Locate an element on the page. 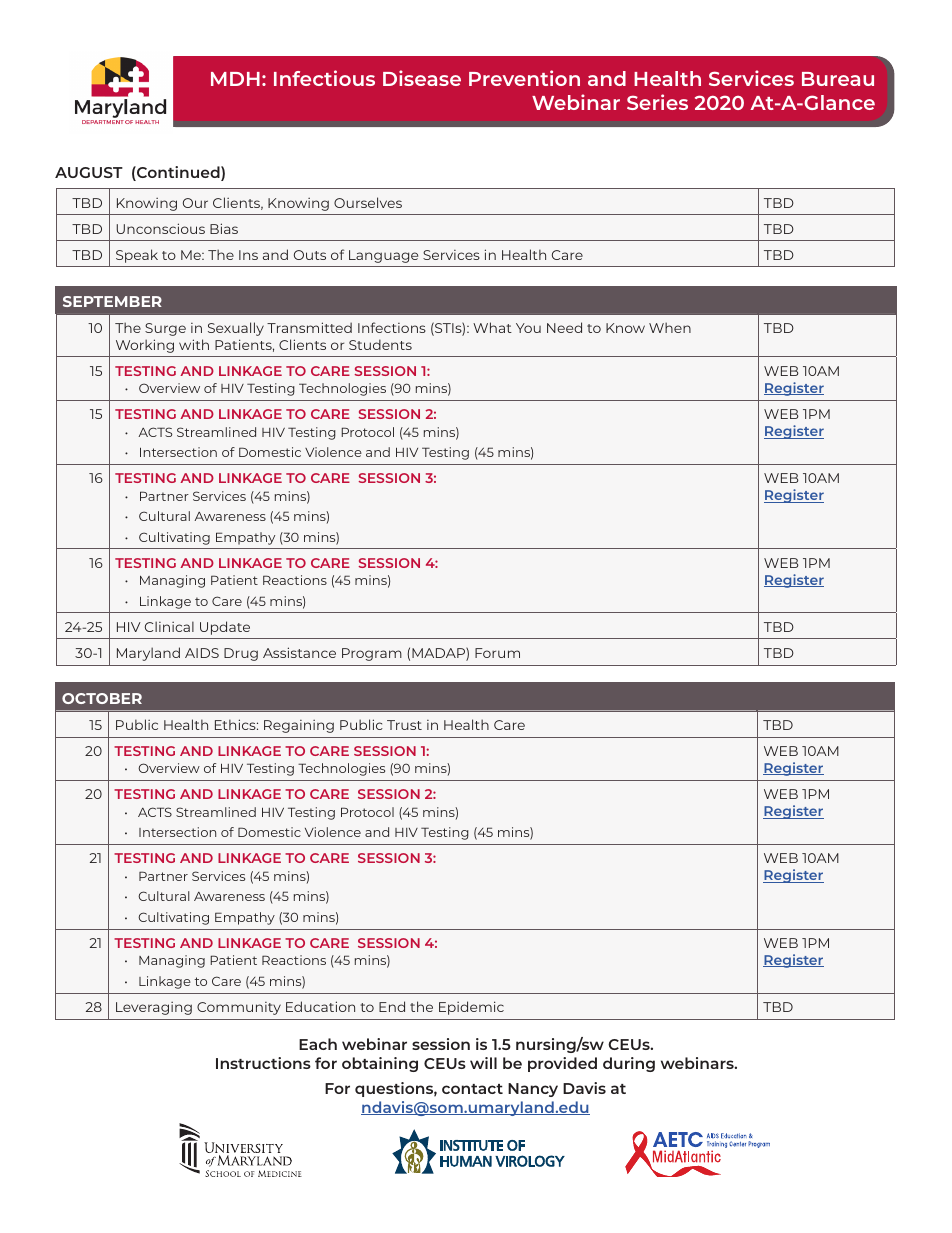 This image has height=1233, width=952. Trust is located at coordinates (404, 725).
